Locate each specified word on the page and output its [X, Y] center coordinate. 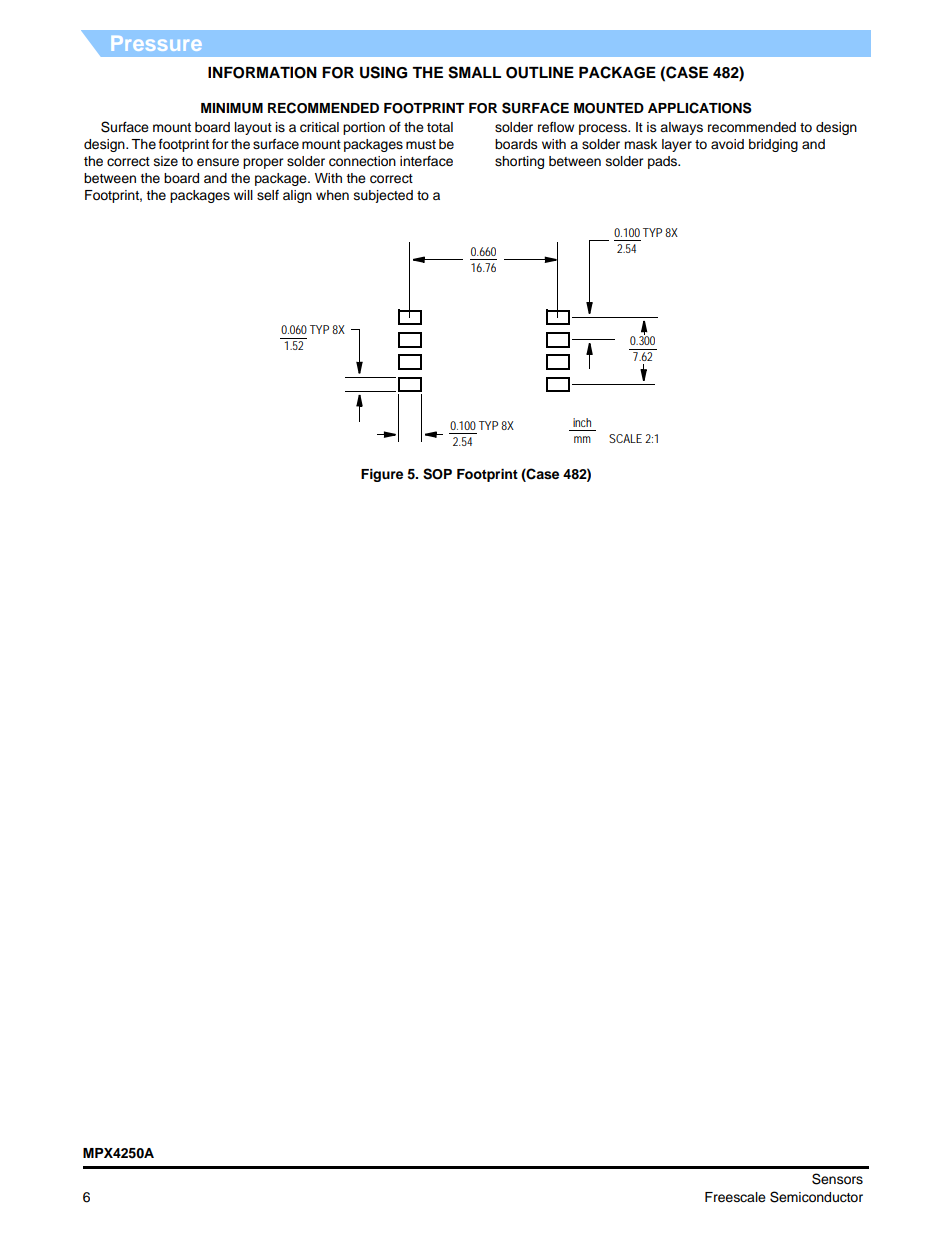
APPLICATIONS [700, 108]
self [268, 195]
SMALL [474, 72]
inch [582, 422]
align [297, 196]
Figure [382, 475]
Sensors [837, 1179]
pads [664, 162]
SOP [437, 474]
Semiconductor [816, 1197]
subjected [383, 196]
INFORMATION [262, 73]
